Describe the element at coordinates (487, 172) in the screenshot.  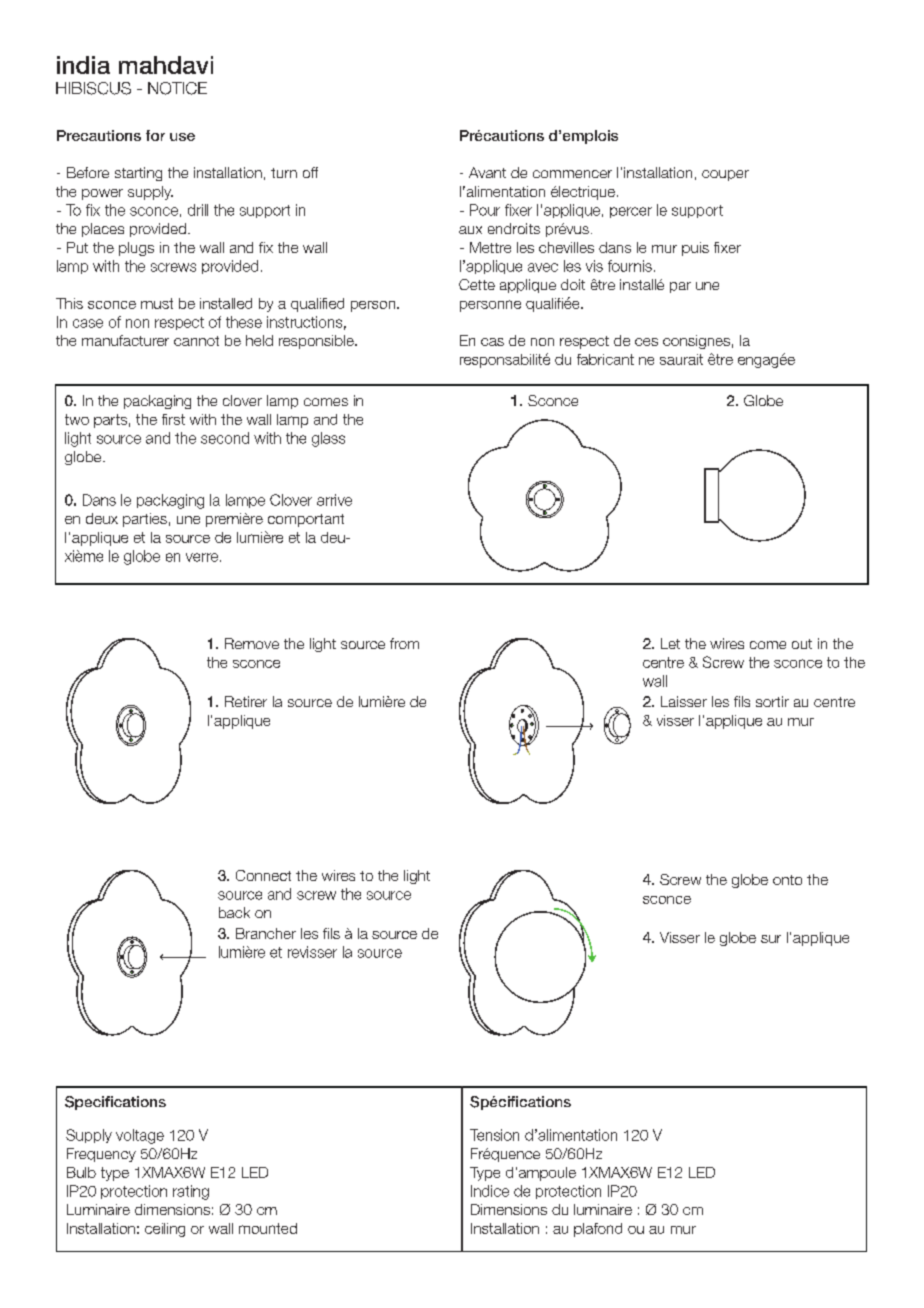
I see `Avant` at that location.
